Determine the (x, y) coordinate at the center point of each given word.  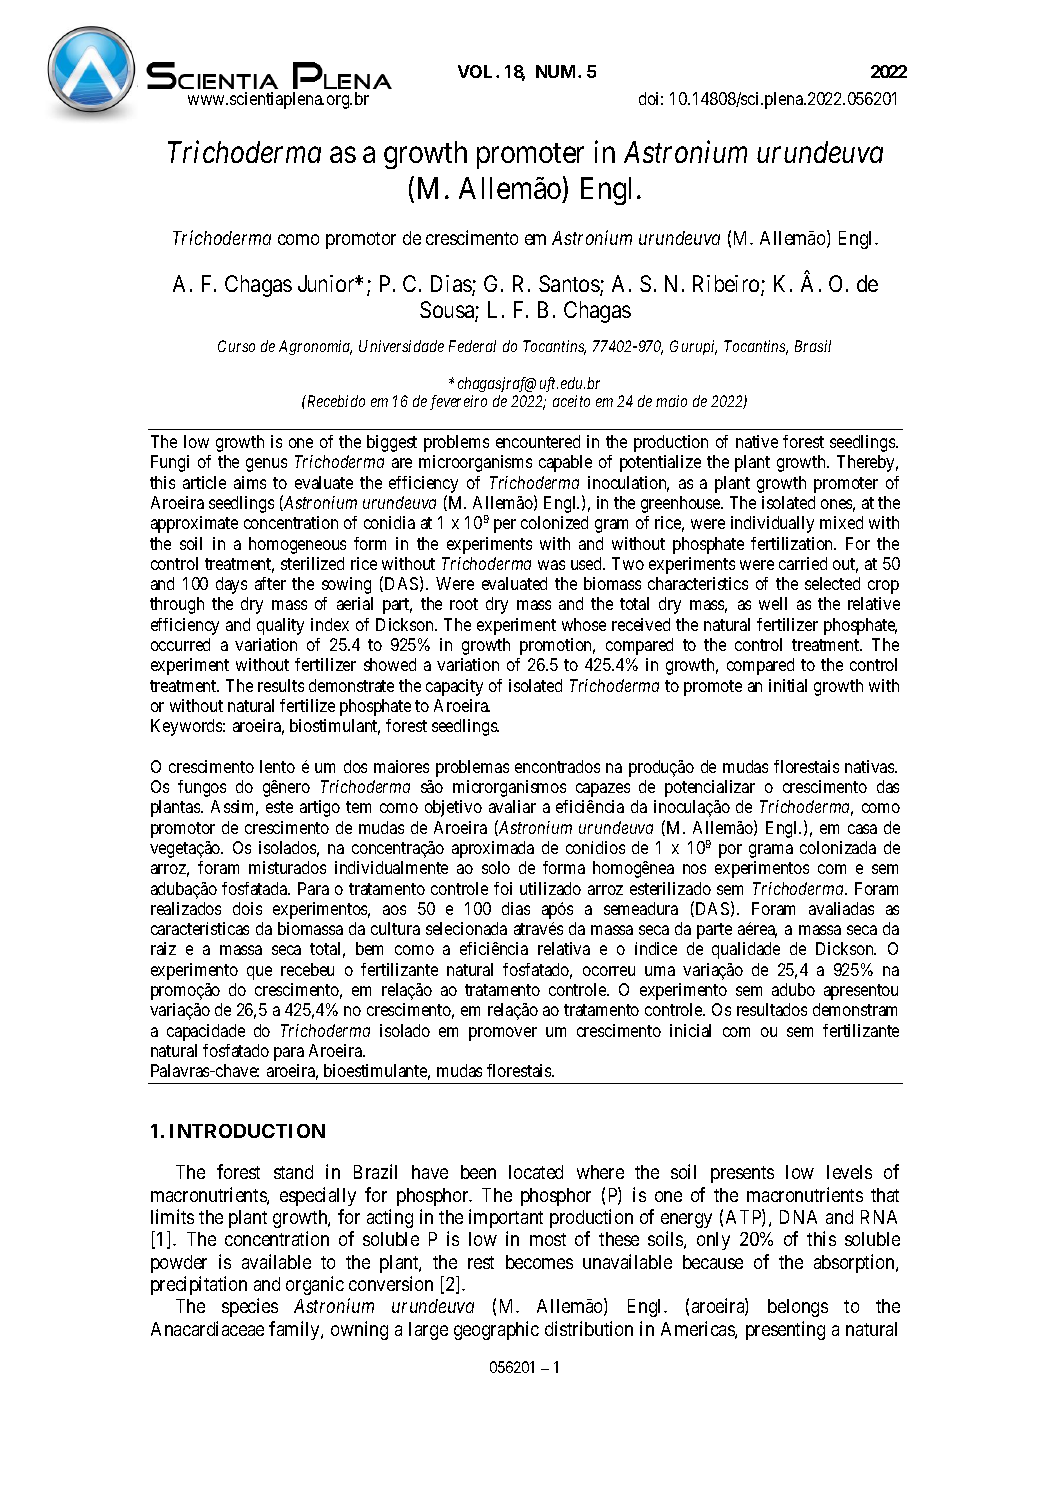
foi (503, 888)
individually (772, 524)
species (250, 1307)
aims (250, 482)
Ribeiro (727, 285)
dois (247, 908)
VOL (477, 71)
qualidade (746, 950)
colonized (554, 522)
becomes (539, 1262)
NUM (557, 71)
